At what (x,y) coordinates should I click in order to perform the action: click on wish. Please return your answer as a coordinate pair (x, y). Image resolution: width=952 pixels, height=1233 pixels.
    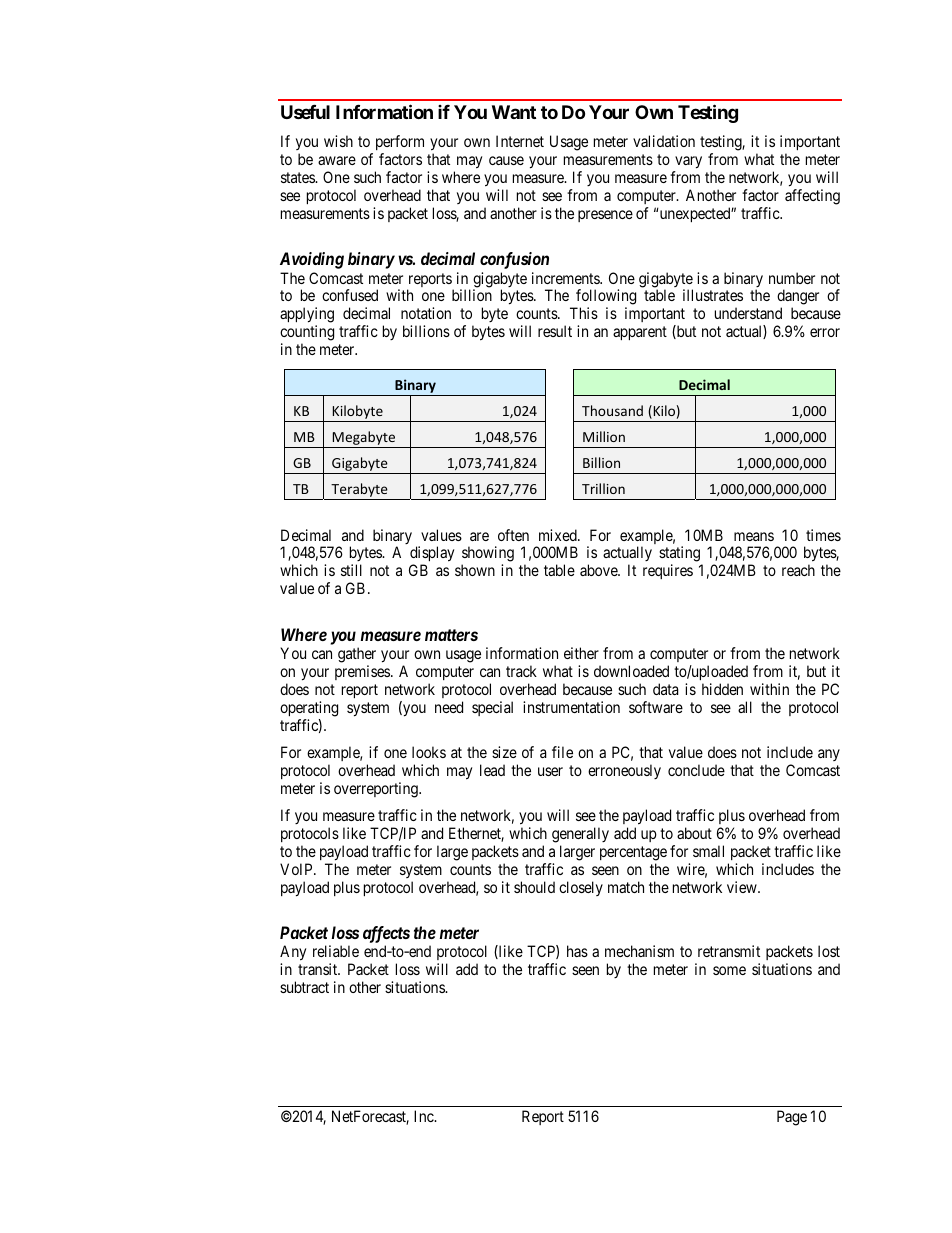
    Looking at the image, I should click on (338, 141).
